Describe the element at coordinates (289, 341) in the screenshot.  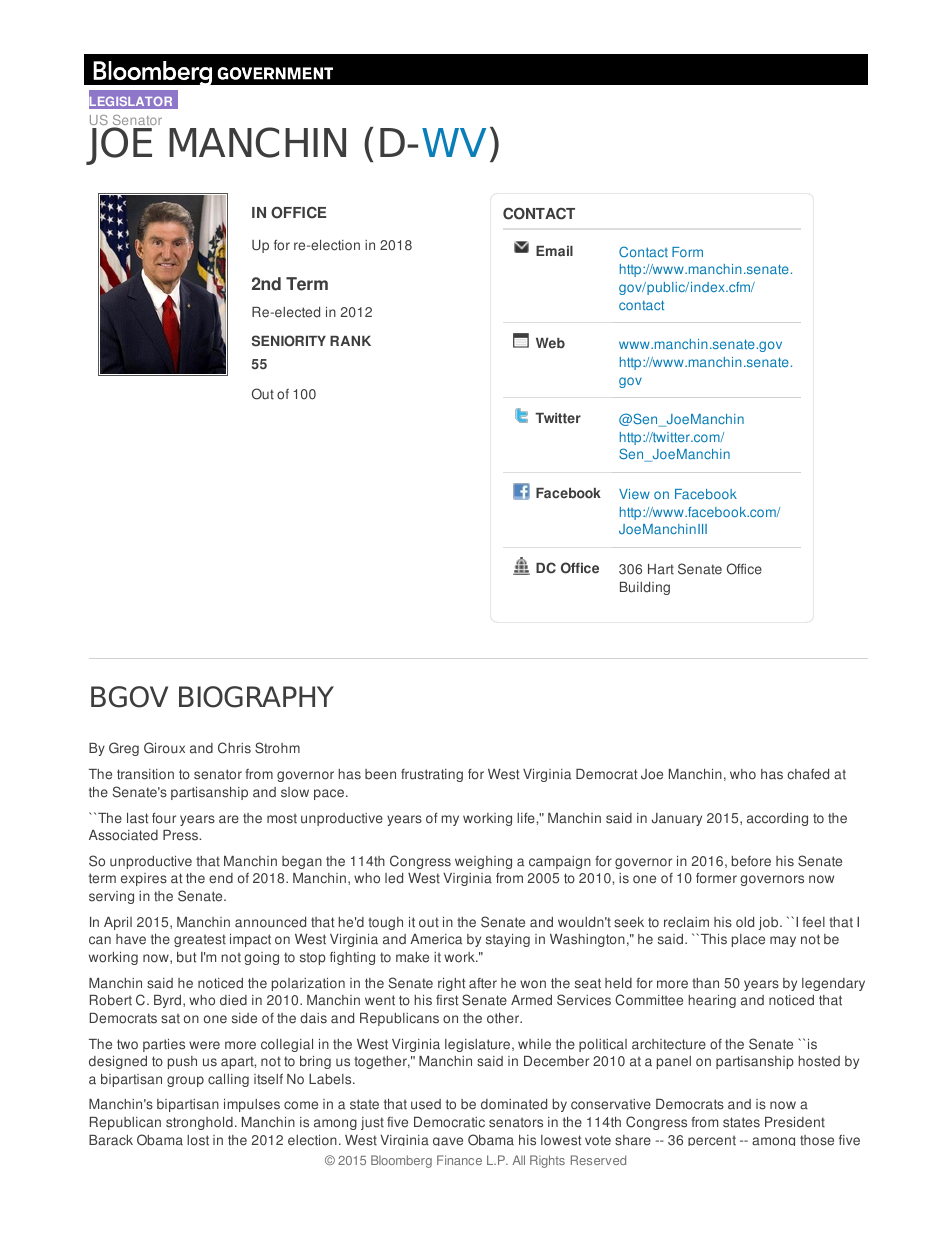
I see `SENIORITY` at that location.
